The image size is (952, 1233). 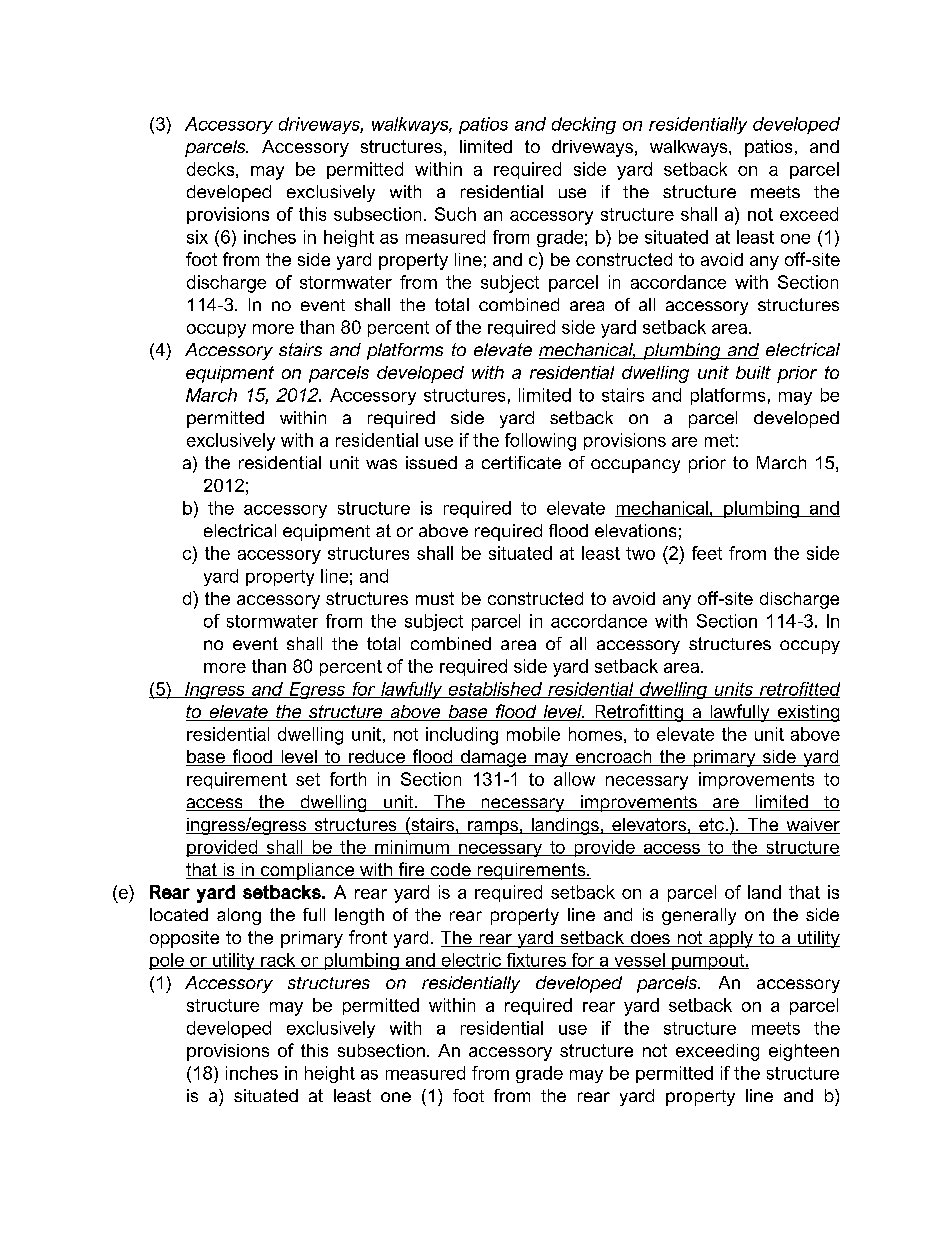 I want to click on certificate, so click(x=521, y=462).
